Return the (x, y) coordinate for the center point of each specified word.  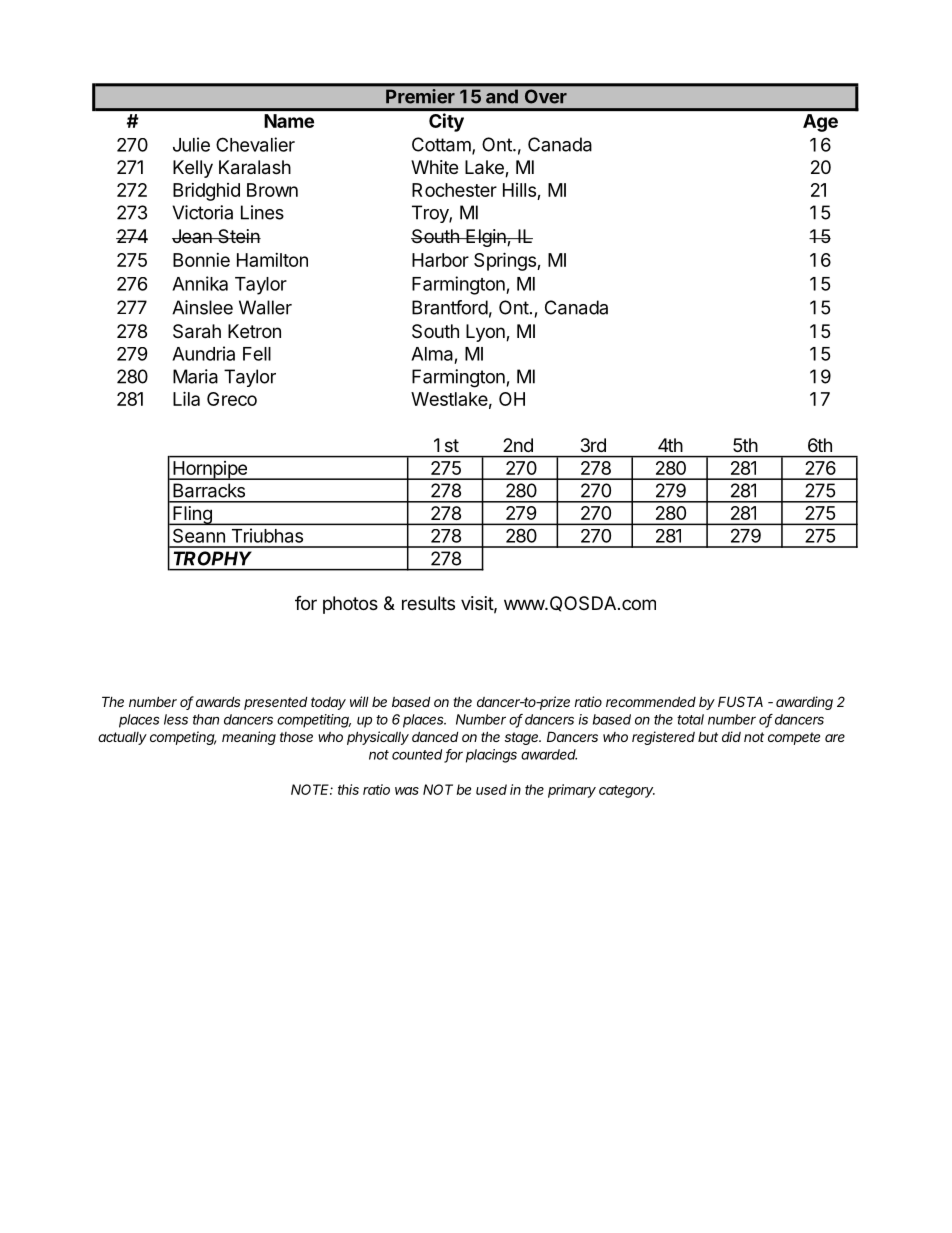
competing (183, 738)
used (491, 789)
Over (546, 96)
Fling (192, 515)
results (428, 603)
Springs (506, 261)
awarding (804, 703)
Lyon (486, 333)
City (446, 122)
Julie (191, 144)
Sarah (197, 331)
